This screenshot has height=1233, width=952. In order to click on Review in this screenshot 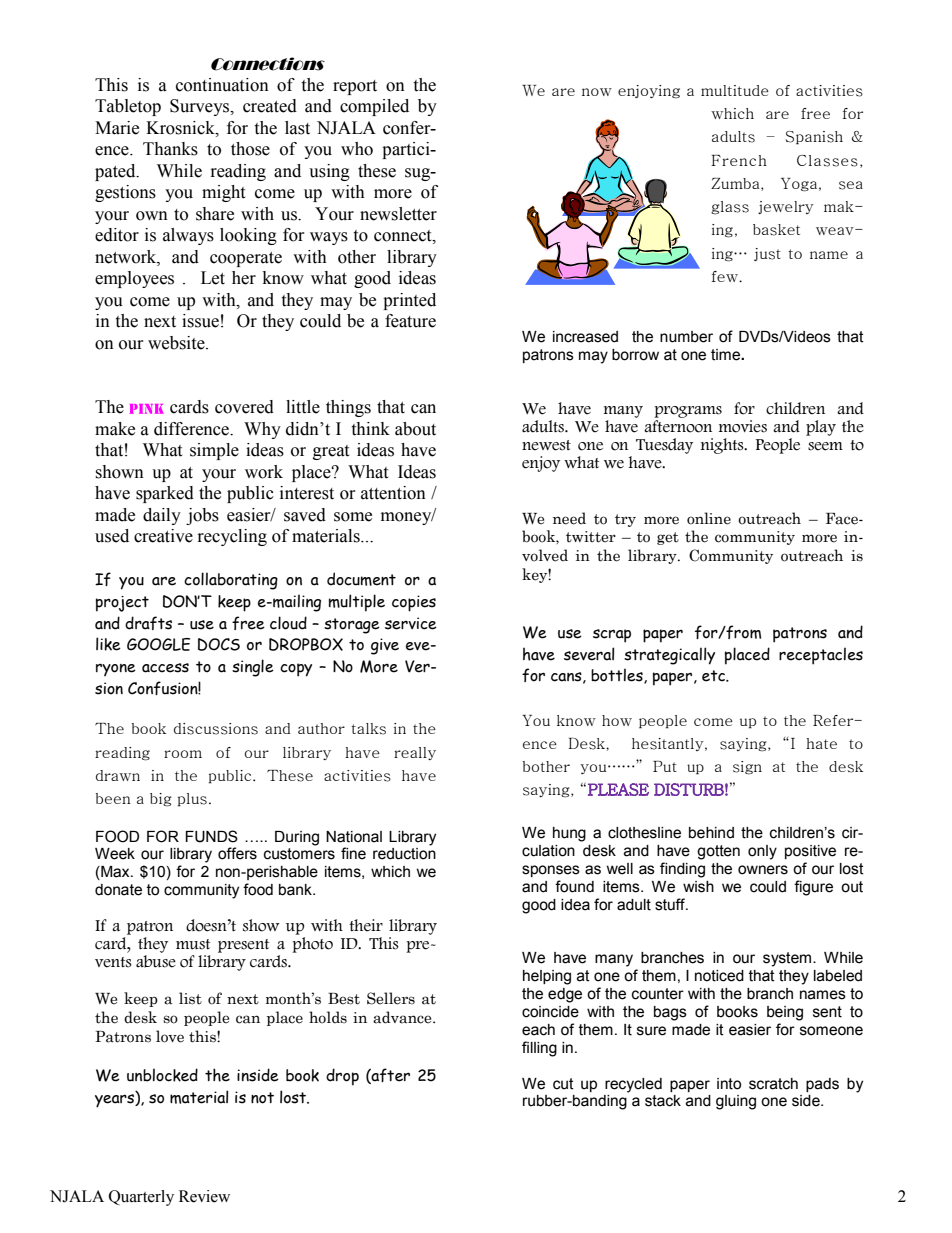, I will do `click(204, 1196)`.
